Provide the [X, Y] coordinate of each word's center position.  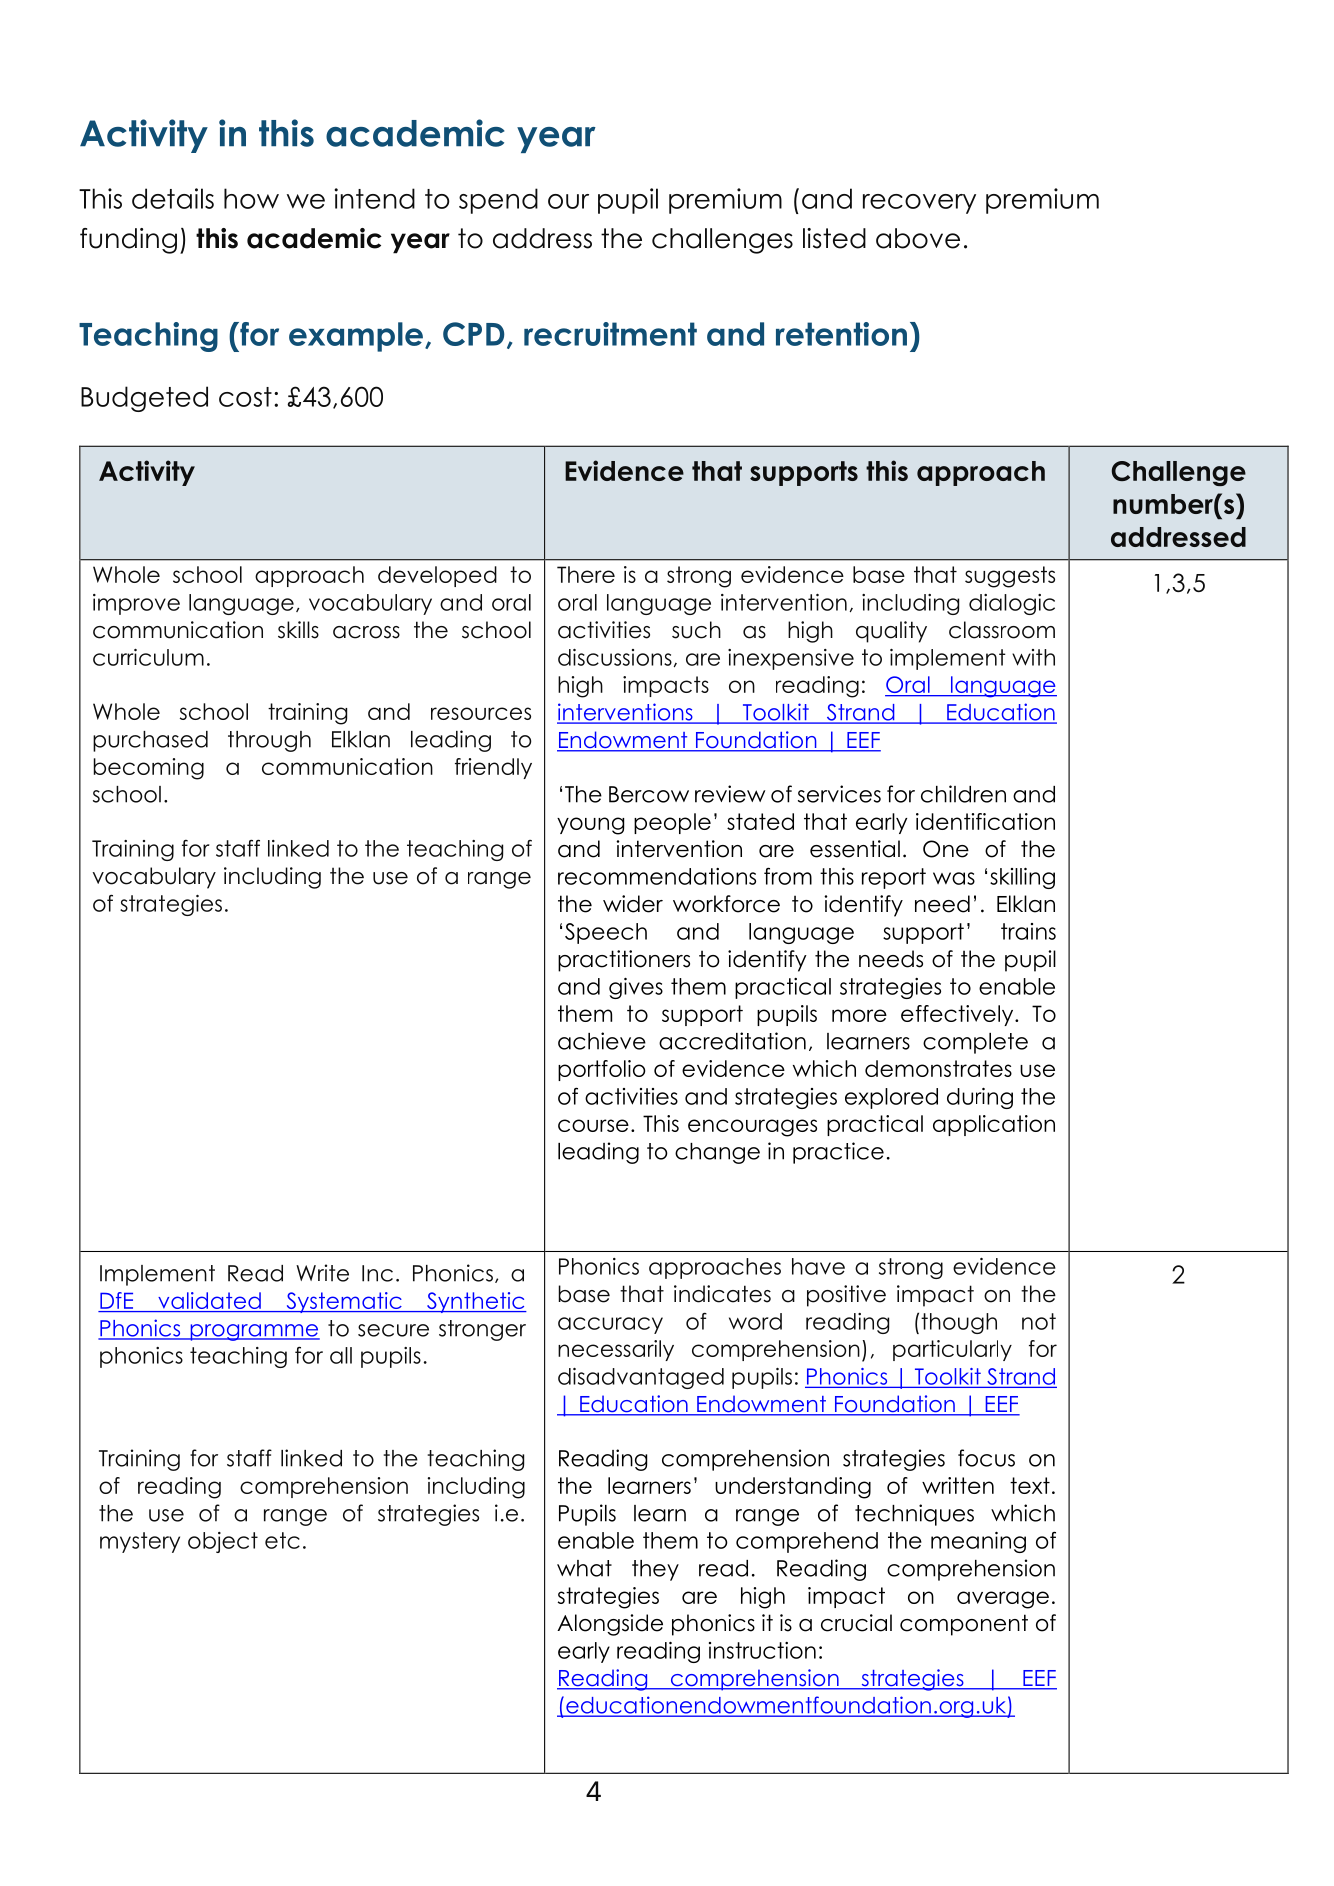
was [954, 878]
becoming [148, 769]
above [918, 238]
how [251, 198]
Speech [606, 933]
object [223, 1542]
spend [498, 201]
